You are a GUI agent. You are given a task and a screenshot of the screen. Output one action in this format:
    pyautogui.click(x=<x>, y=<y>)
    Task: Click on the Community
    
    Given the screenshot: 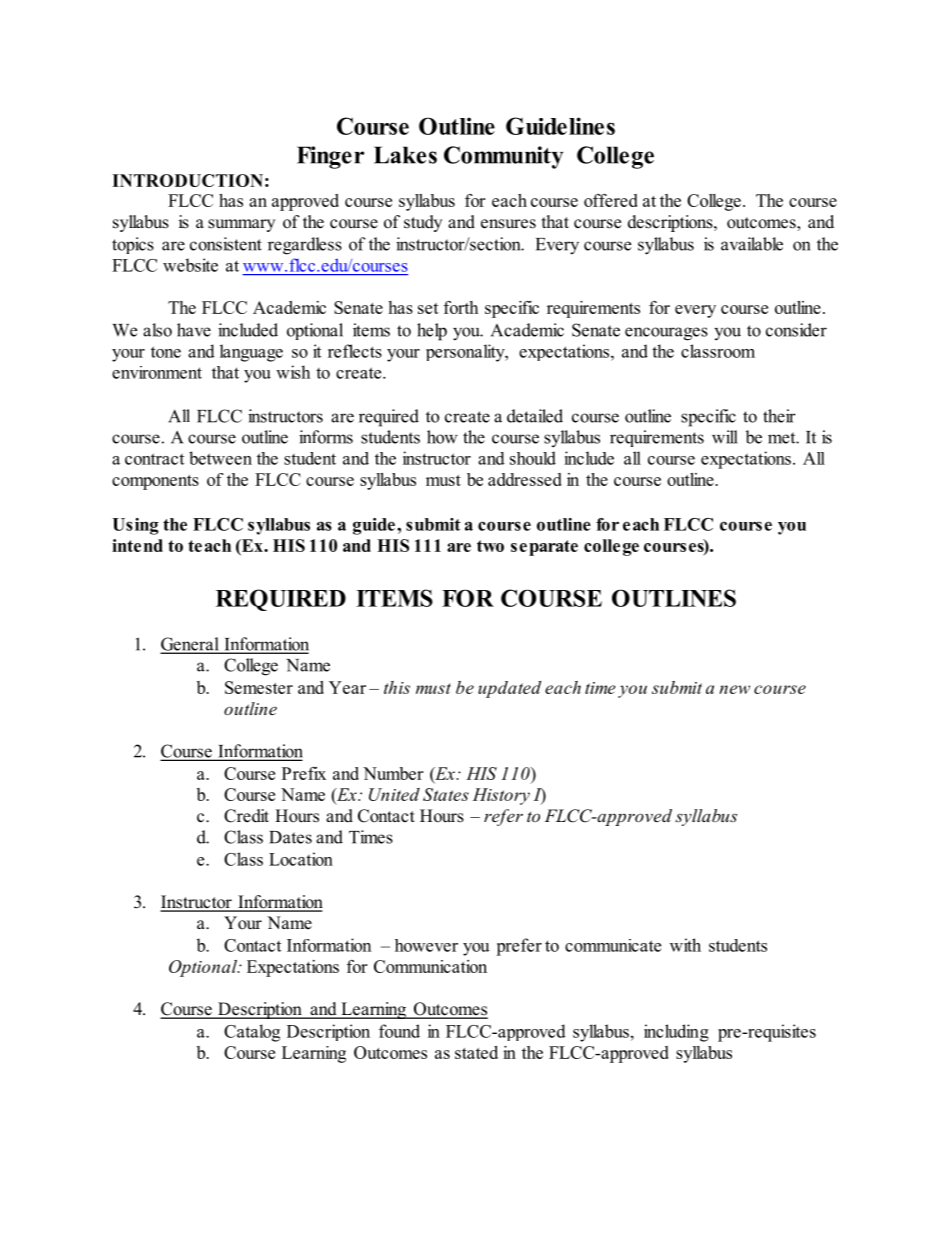 What is the action you would take?
    pyautogui.click(x=503, y=157)
